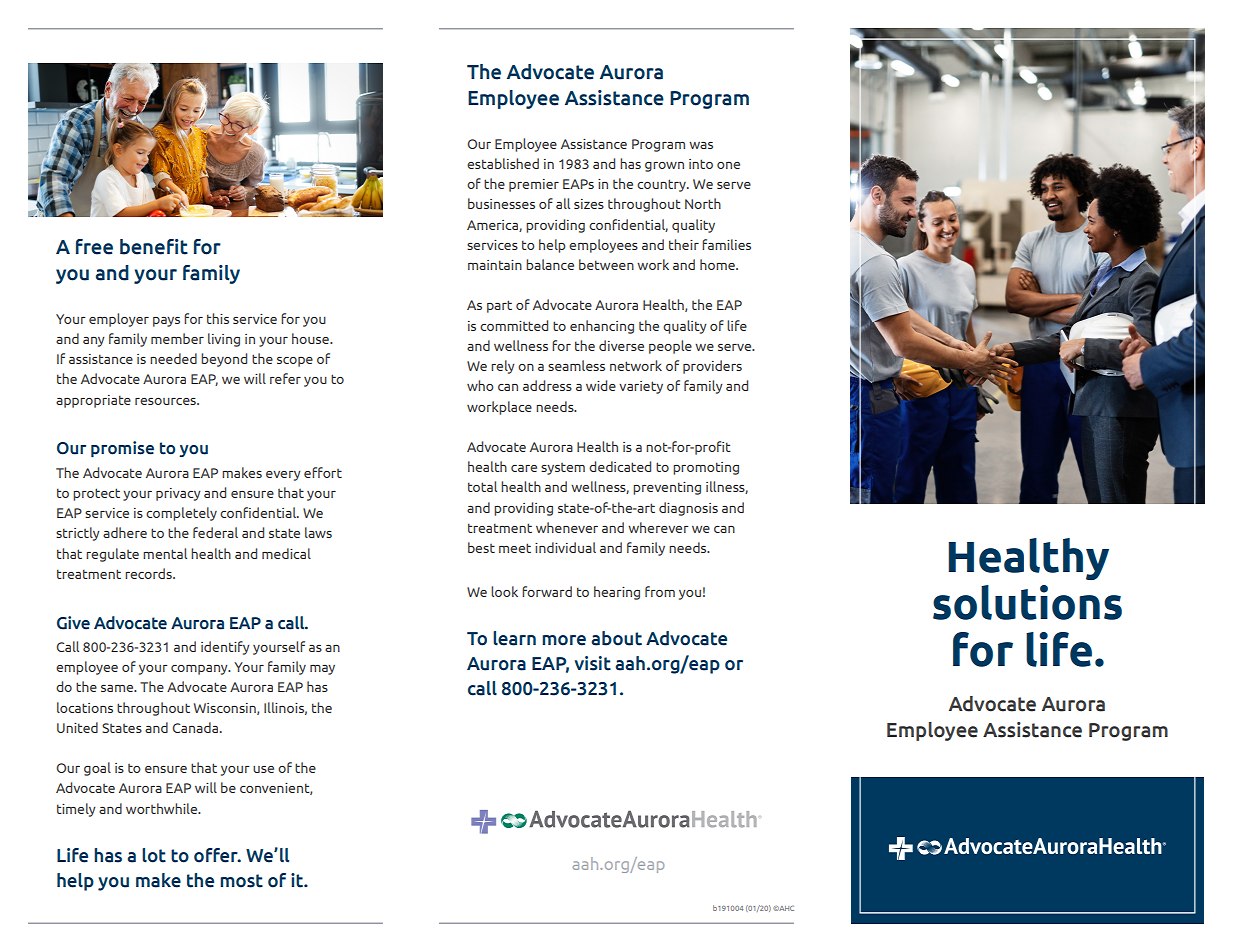 The width and height of the document is (1233, 952). What do you see at coordinates (728, 165) in the document?
I see `one` at bounding box center [728, 165].
